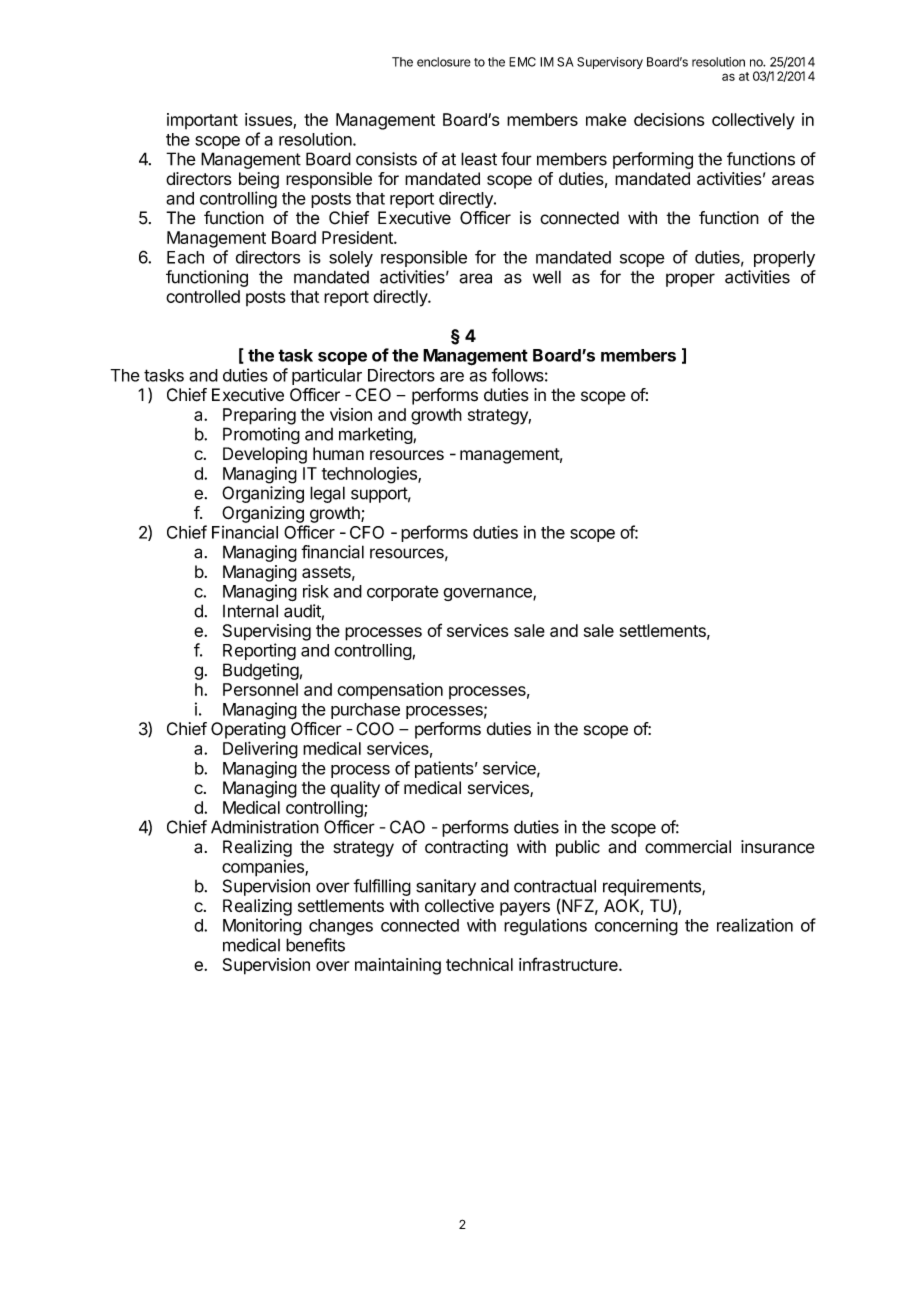  I want to click on technical, so click(479, 964).
